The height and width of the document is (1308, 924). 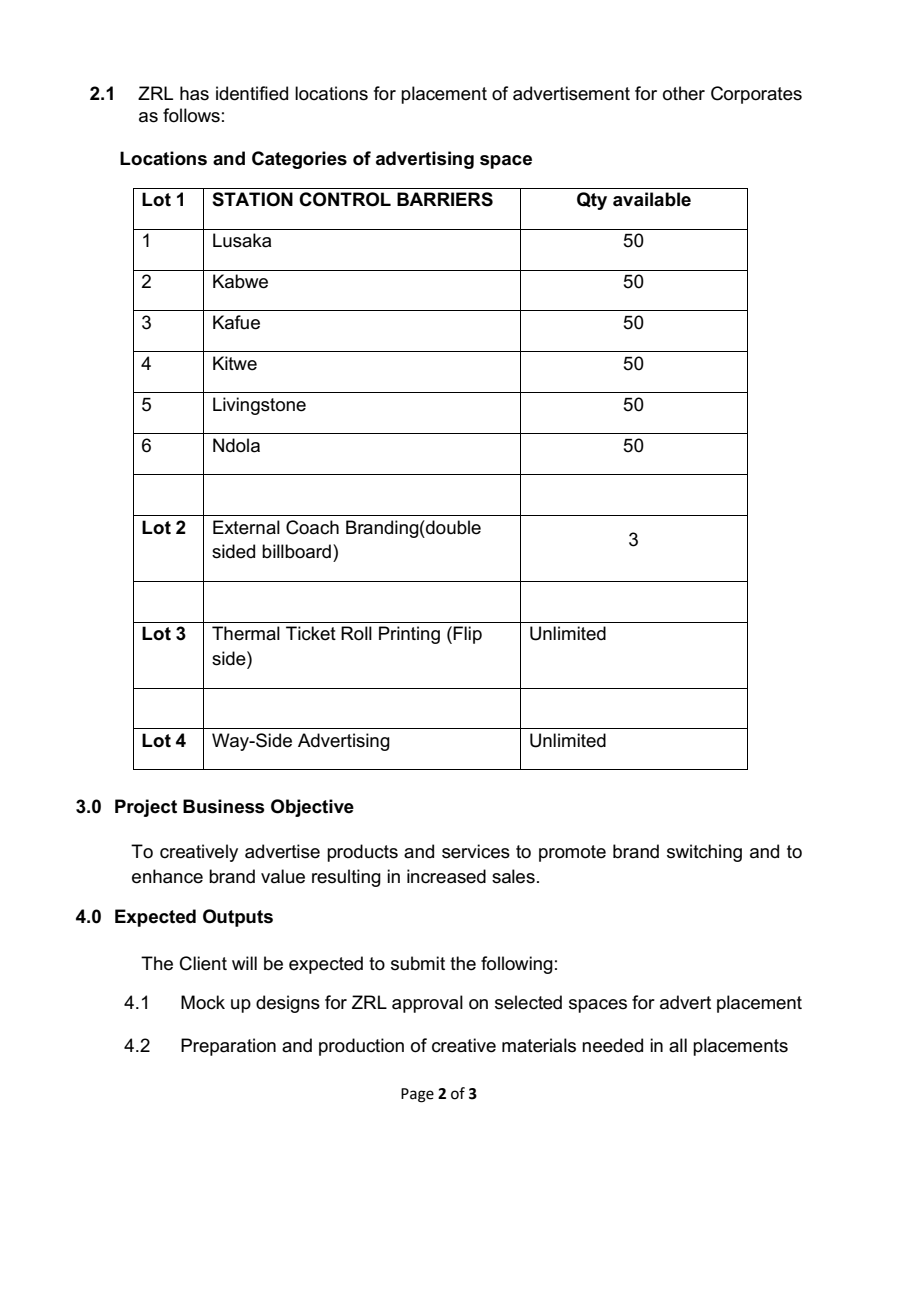 What do you see at coordinates (476, 851) in the document?
I see `services` at bounding box center [476, 851].
